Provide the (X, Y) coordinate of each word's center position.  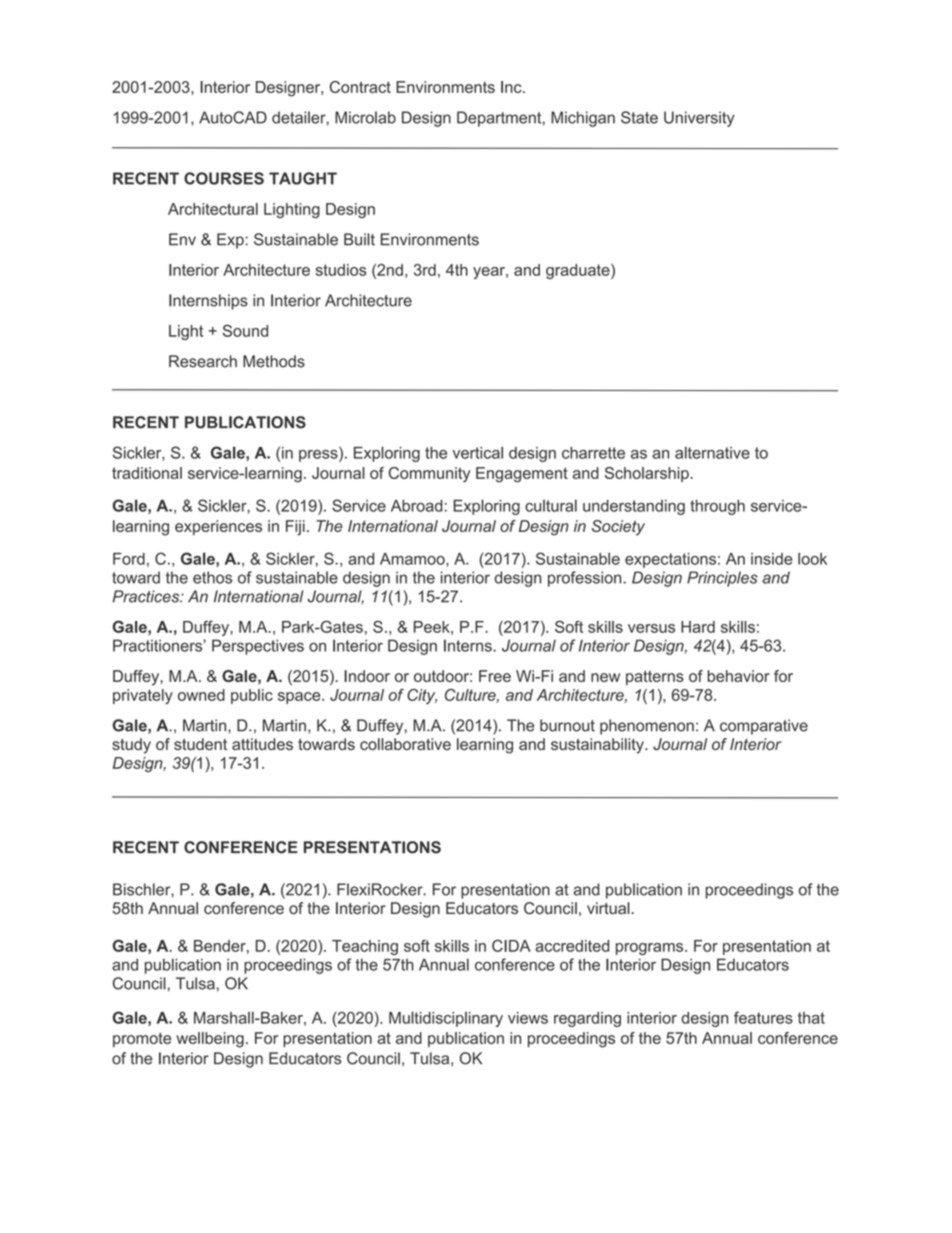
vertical (478, 452)
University (699, 119)
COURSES (224, 178)
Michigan (583, 119)
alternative (712, 452)
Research (203, 361)
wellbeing (210, 1040)
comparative (764, 727)
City (422, 696)
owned (201, 695)
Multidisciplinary (446, 1019)
